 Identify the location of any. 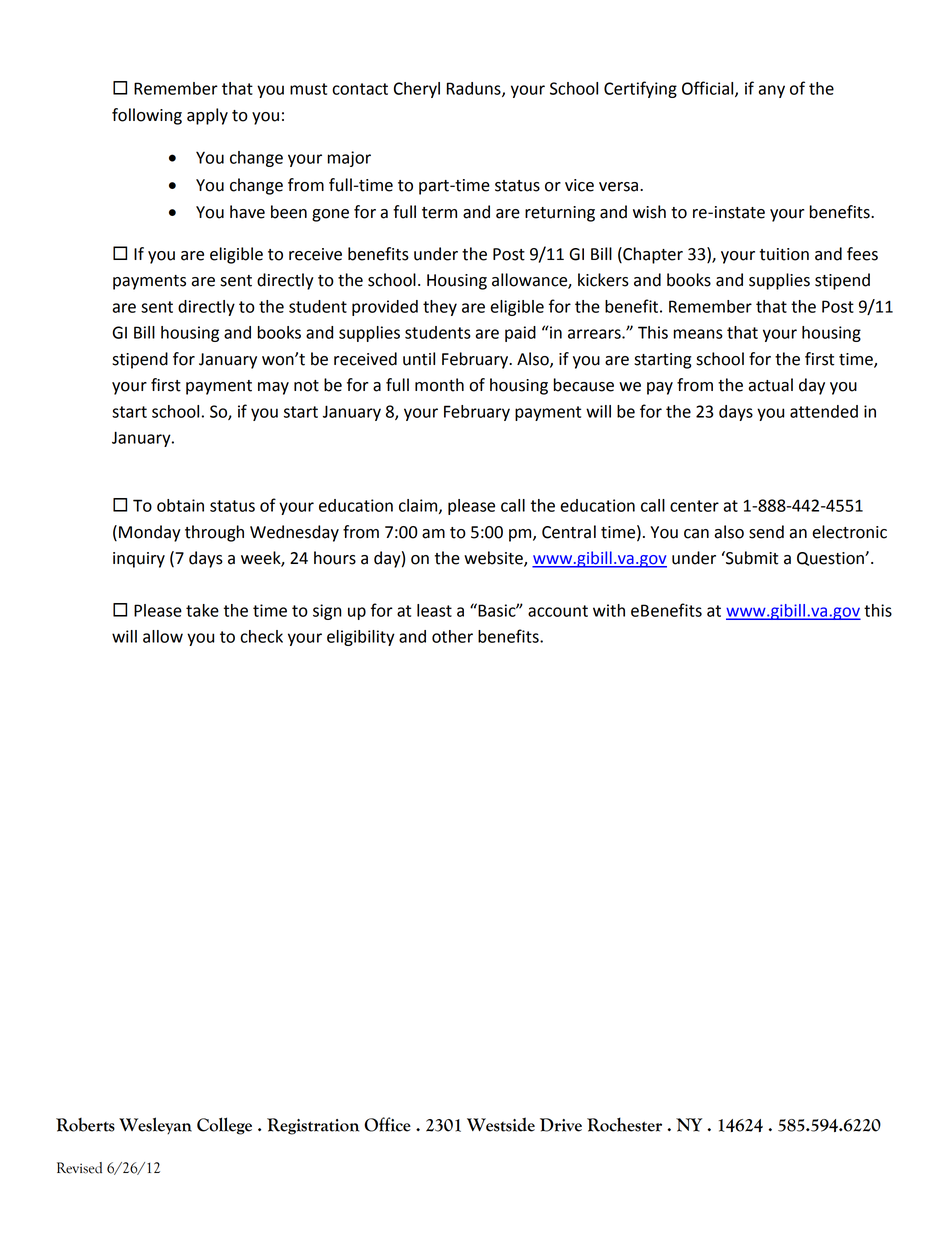
(772, 91).
